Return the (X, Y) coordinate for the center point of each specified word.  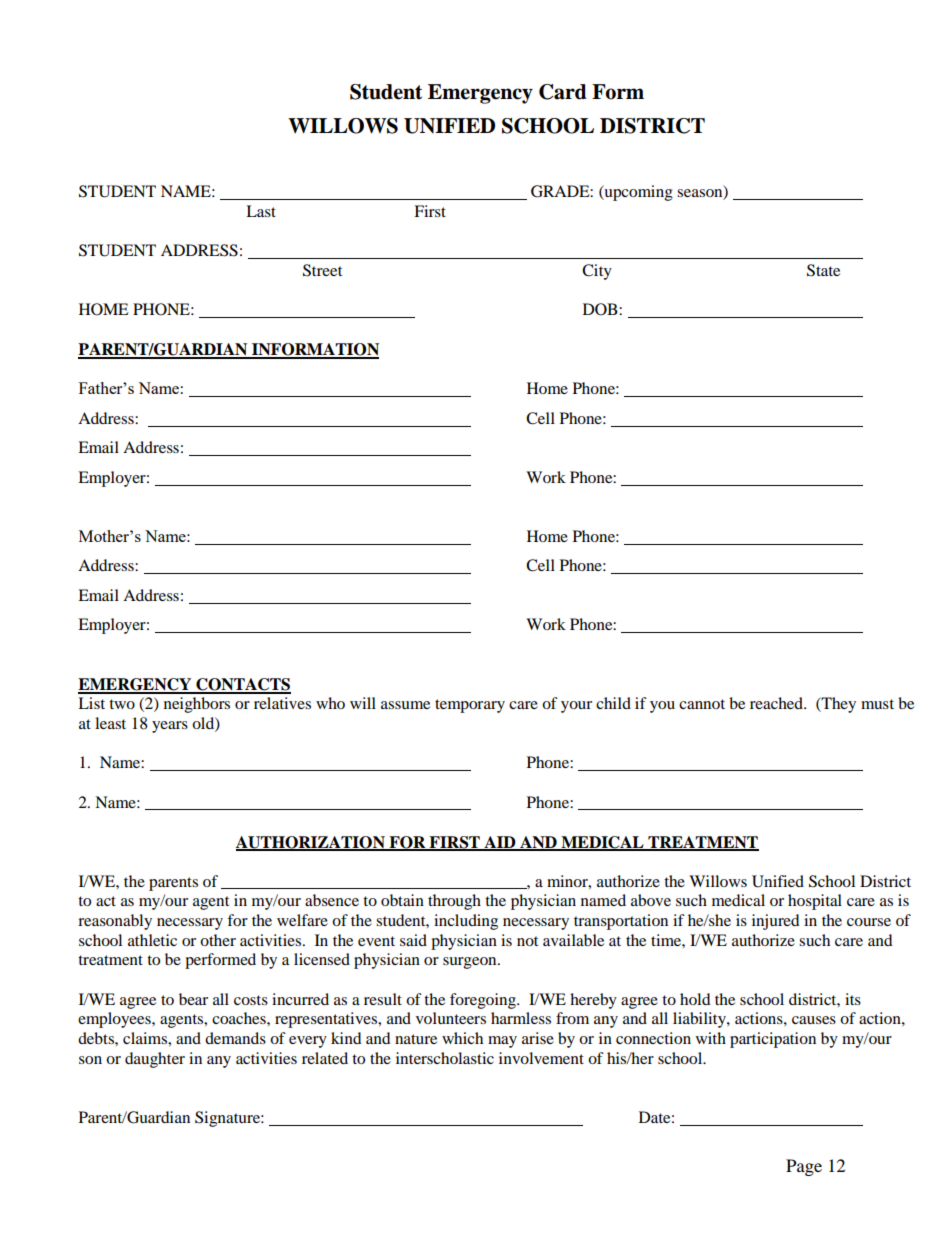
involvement (541, 1058)
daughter (155, 1060)
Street (322, 270)
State (823, 270)
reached (777, 703)
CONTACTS (242, 685)
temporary (470, 706)
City (597, 272)
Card (563, 92)
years (170, 727)
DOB (601, 309)
